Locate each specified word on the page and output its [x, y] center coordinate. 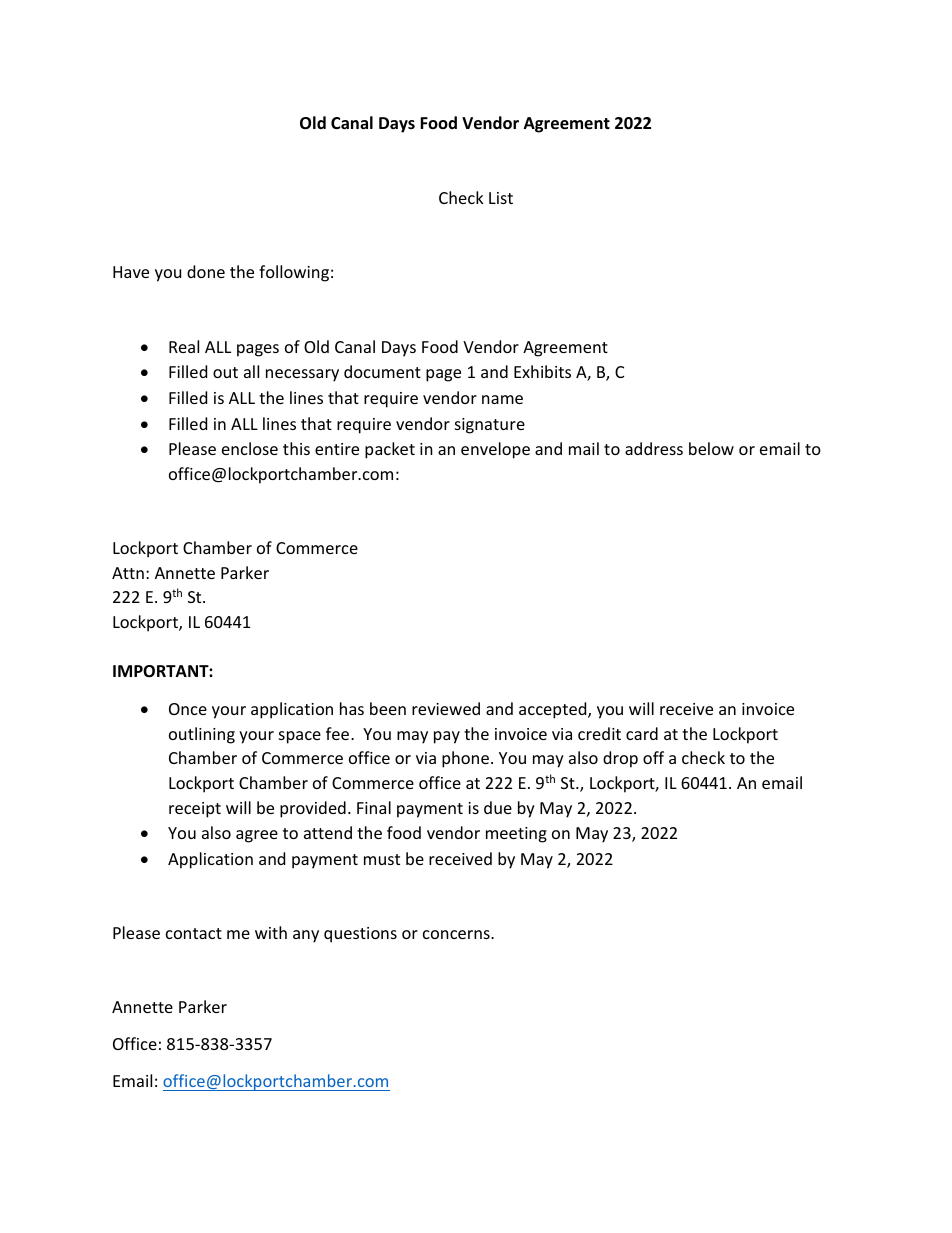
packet [390, 450]
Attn [128, 573]
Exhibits [542, 371]
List [501, 198]
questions [360, 935]
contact [194, 933]
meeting [516, 835]
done [206, 271]
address [654, 448]
